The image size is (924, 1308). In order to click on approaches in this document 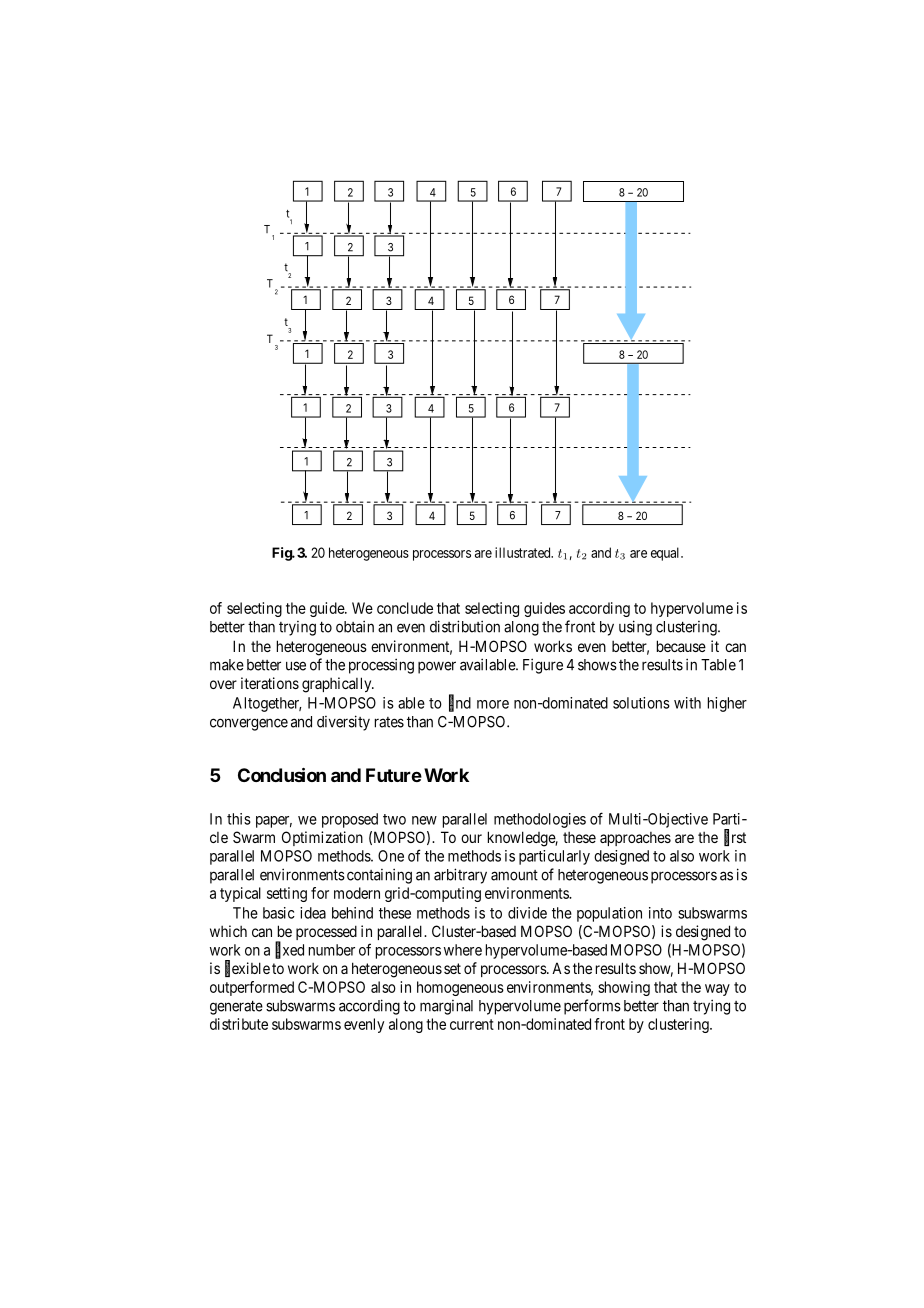, I will do `click(635, 839)`.
